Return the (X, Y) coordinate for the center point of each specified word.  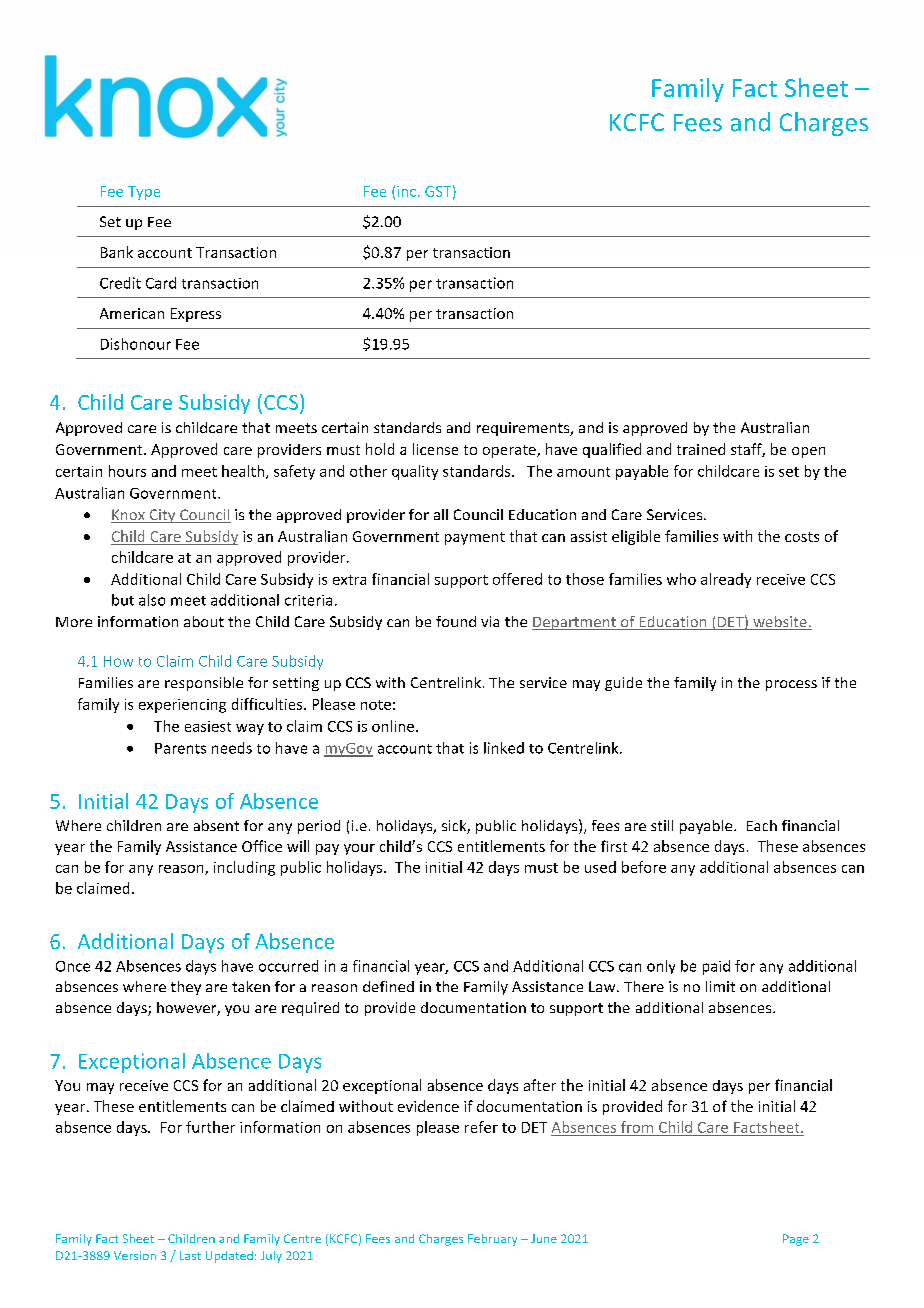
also (152, 600)
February (492, 1240)
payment (475, 538)
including (244, 868)
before (644, 867)
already (726, 580)
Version (135, 1255)
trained (701, 449)
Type (144, 193)
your (359, 849)
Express (196, 315)
